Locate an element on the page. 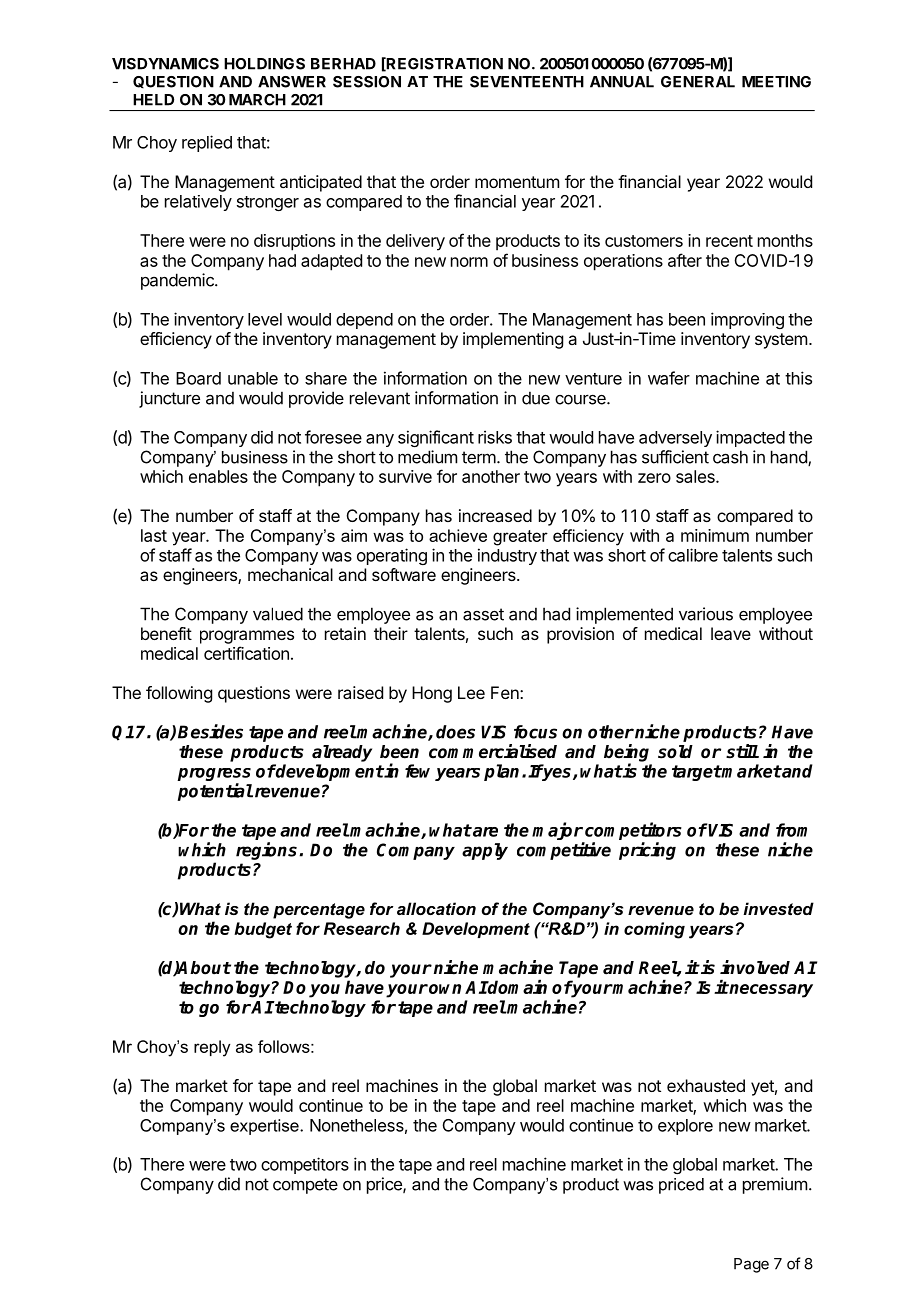 The image size is (924, 1308). SEVENTEENTH is located at coordinates (527, 82).
